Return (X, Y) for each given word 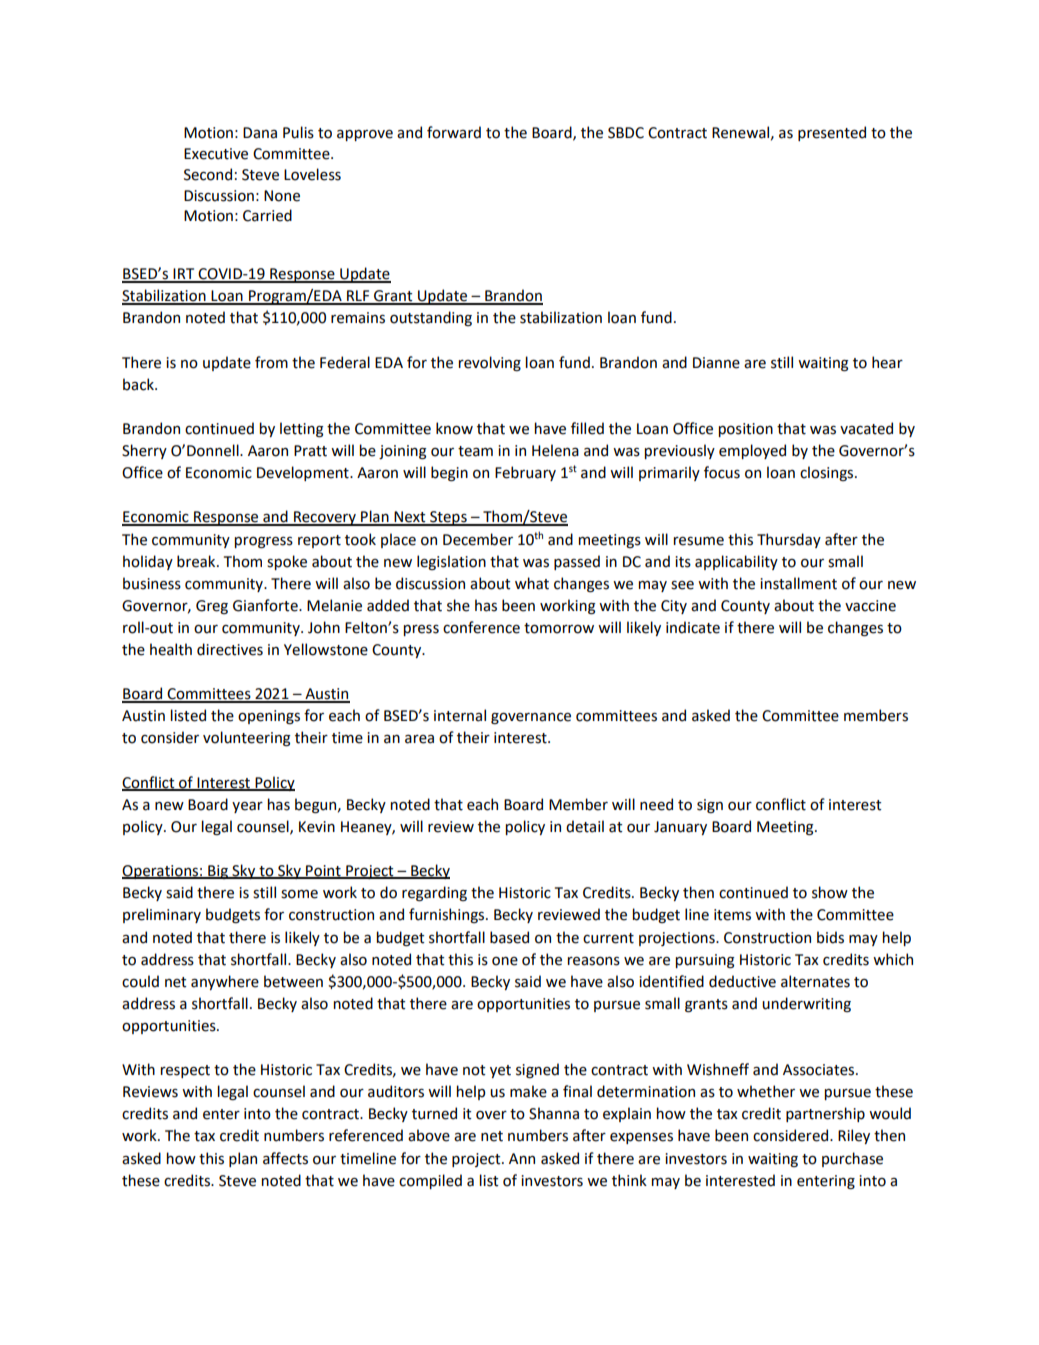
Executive (216, 154)
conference (481, 627)
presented (832, 133)
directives (230, 649)
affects (285, 1158)
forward (454, 132)
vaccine (870, 606)
